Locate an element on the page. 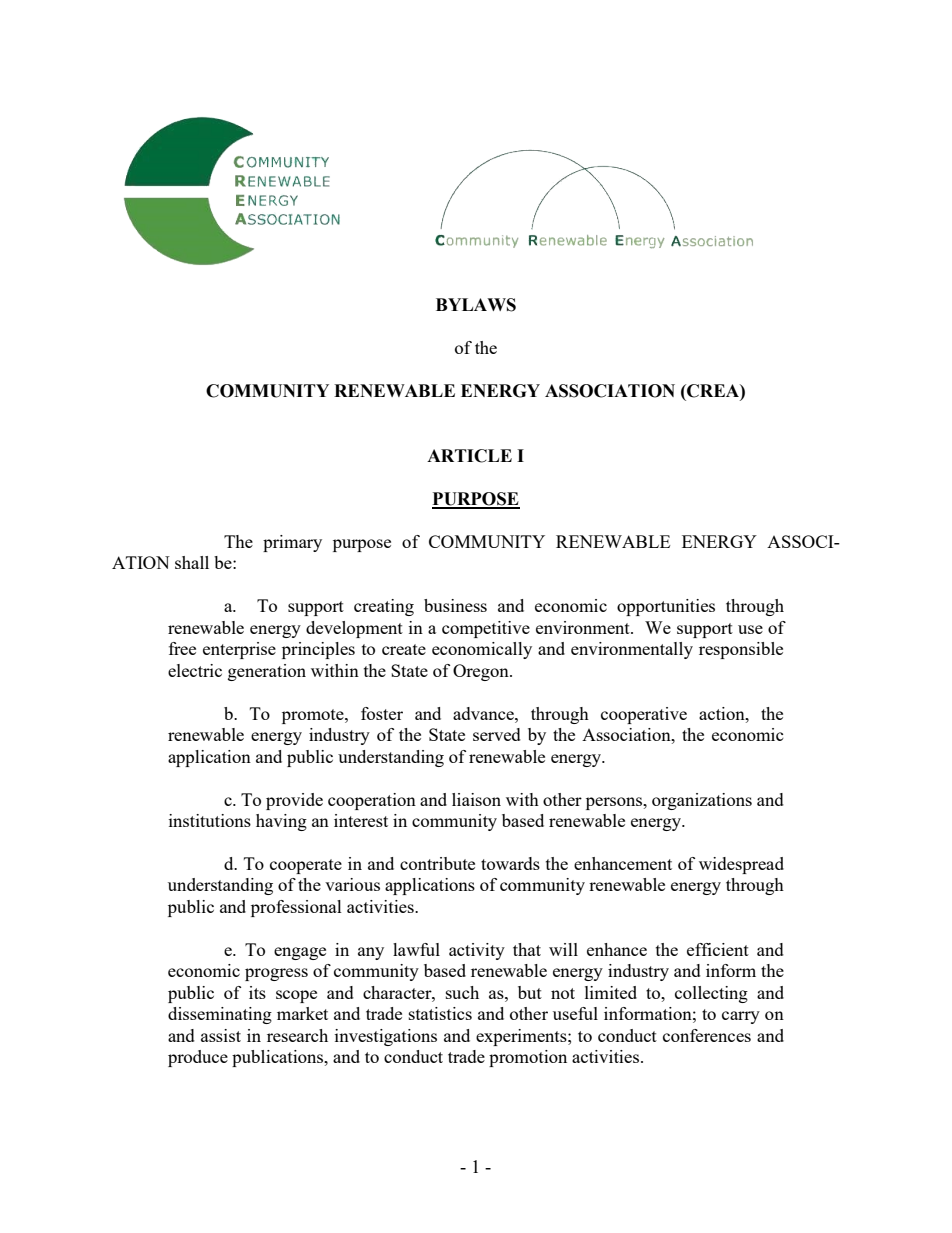 Image resolution: width=952 pixels, height=1233 pixels. cooperative is located at coordinates (644, 715).
